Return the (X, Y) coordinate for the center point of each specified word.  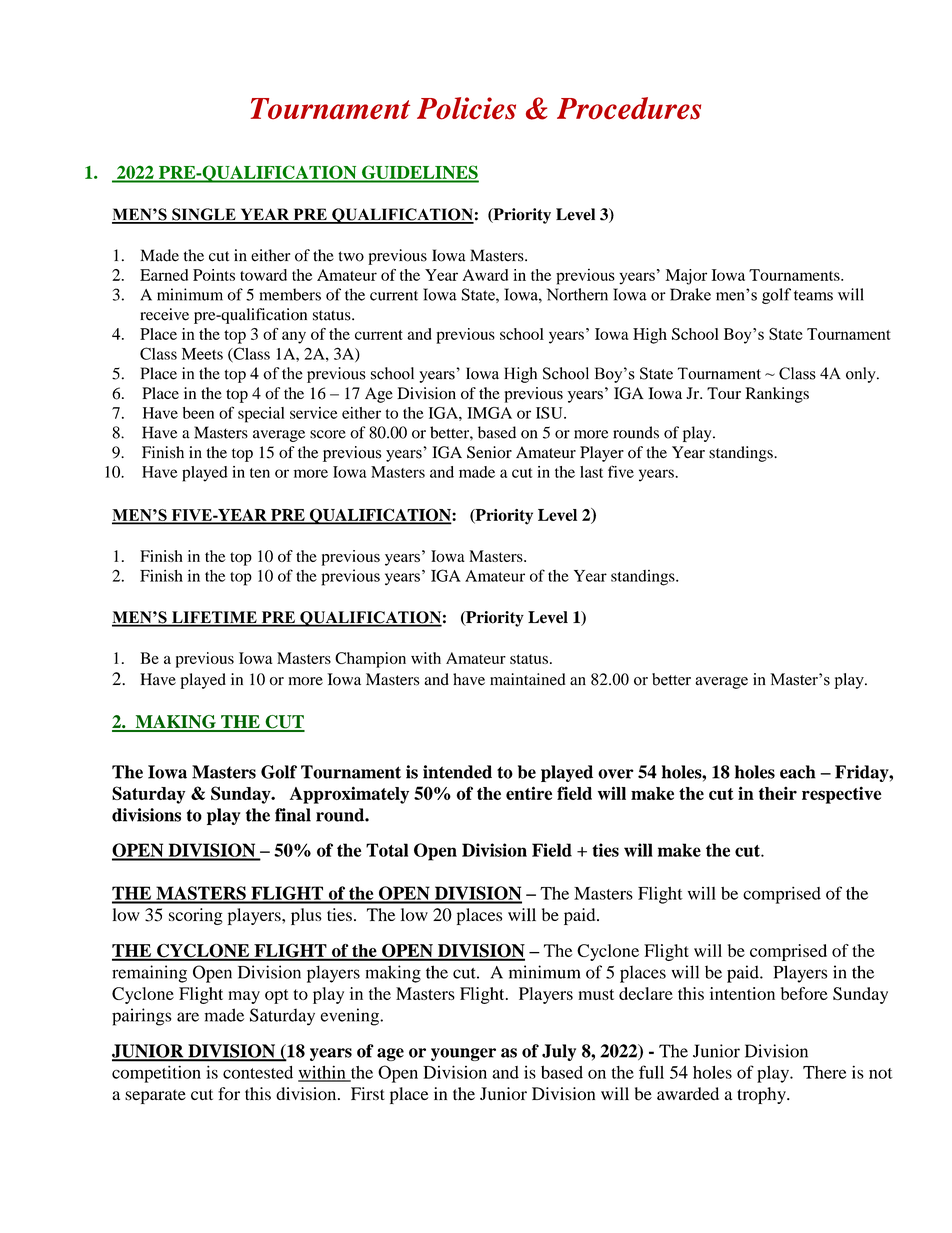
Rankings (777, 395)
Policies (466, 108)
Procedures (629, 108)
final (293, 815)
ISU (550, 413)
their (778, 793)
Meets (202, 354)
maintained (528, 679)
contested (258, 1072)
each (798, 772)
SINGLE (204, 215)
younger (463, 1054)
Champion (370, 660)
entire (529, 793)
